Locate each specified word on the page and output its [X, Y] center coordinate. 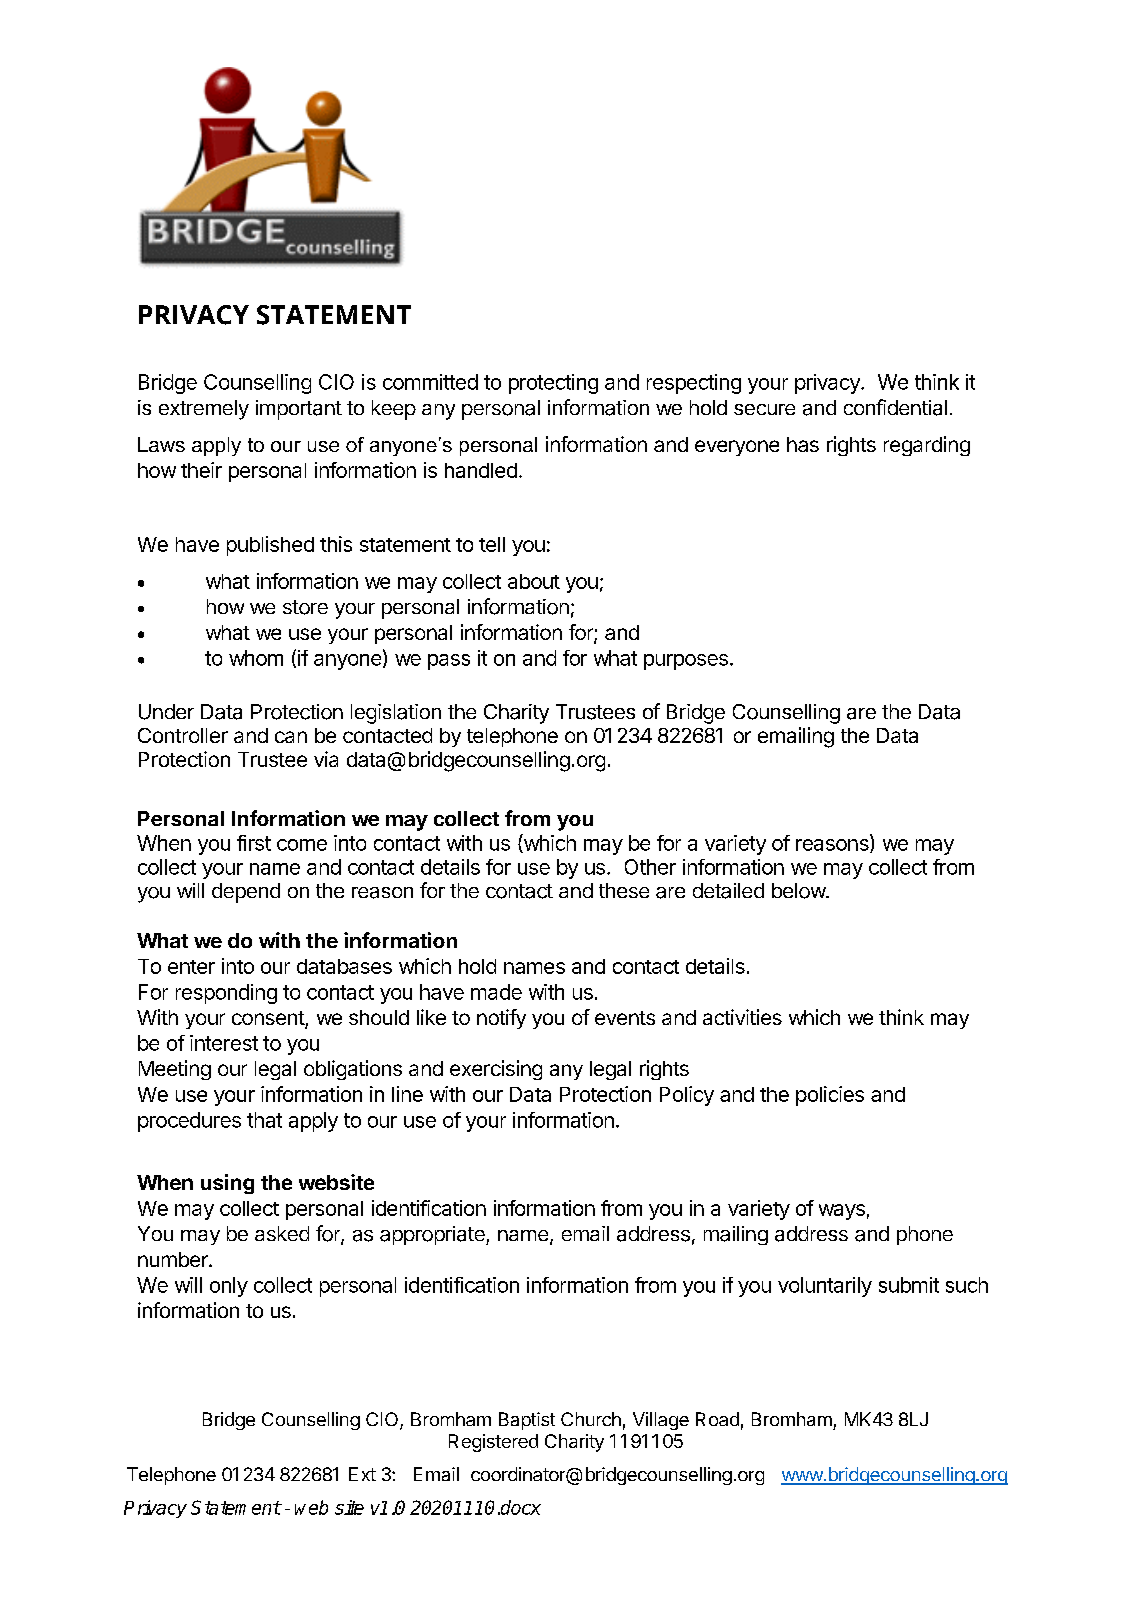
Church [591, 1419]
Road [717, 1419]
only [229, 1287]
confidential [895, 407]
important [299, 410]
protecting [553, 384]
